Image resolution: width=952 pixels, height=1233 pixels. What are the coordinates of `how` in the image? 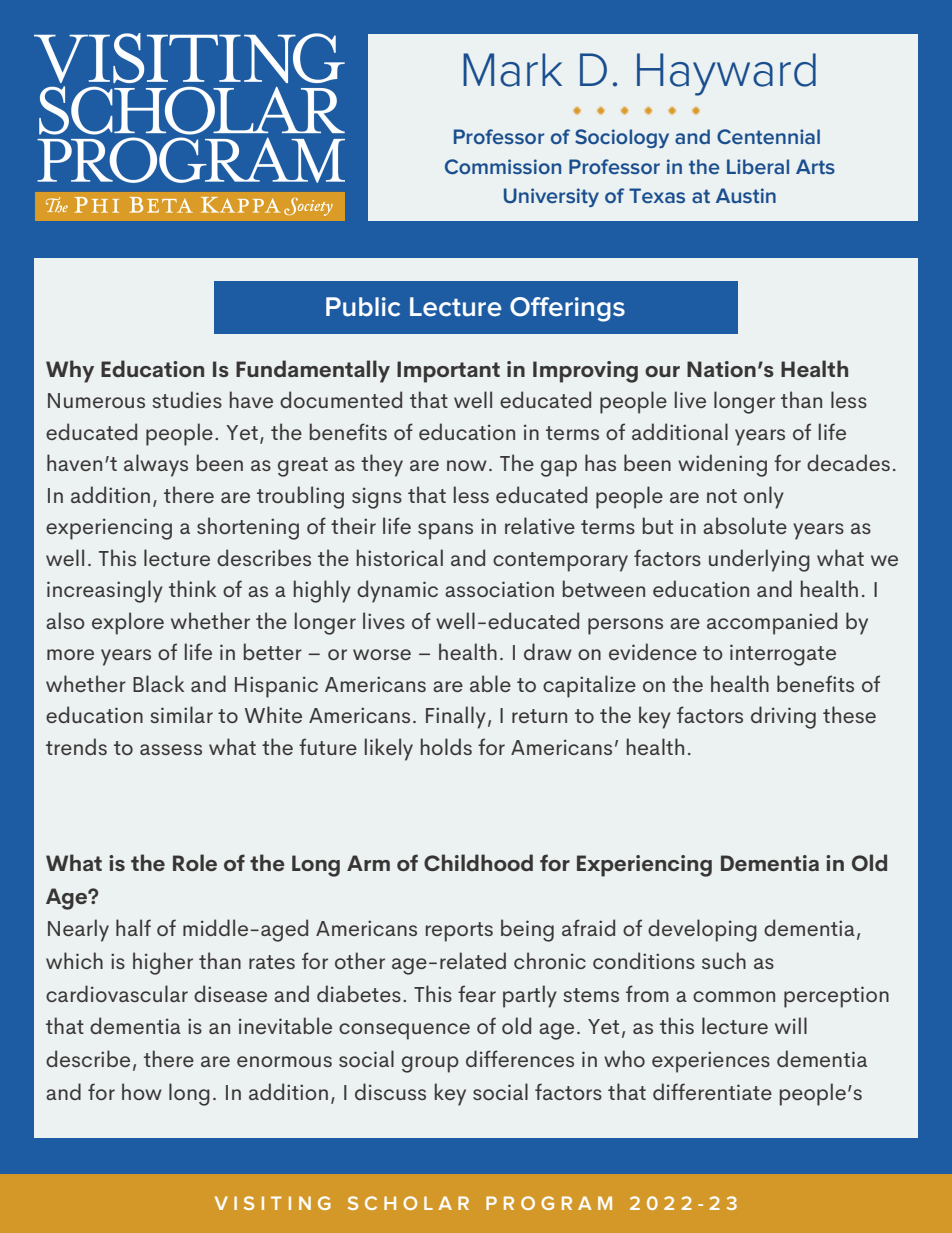 It's located at (142, 1091).
